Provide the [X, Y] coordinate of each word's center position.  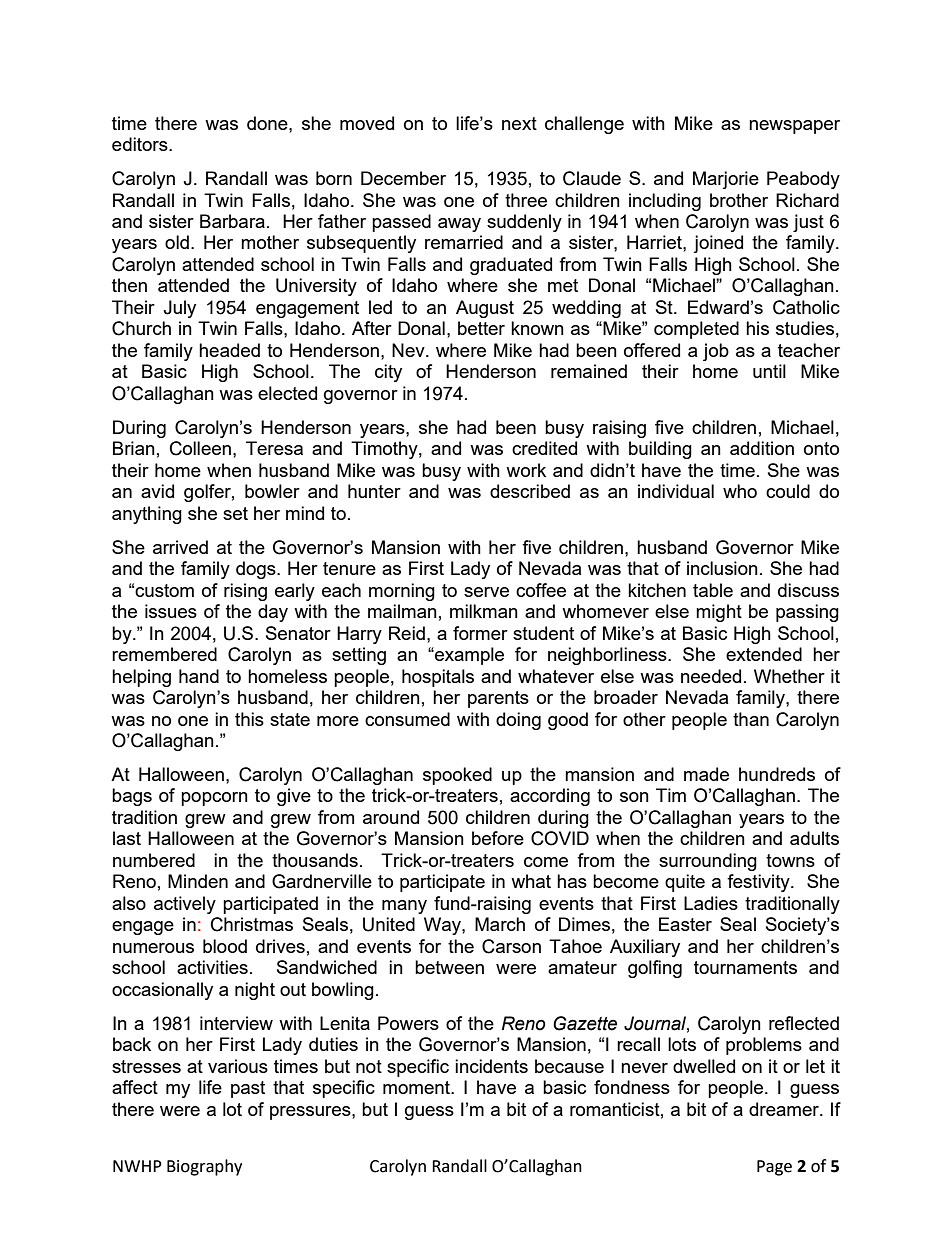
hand [199, 676]
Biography [204, 1167]
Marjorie [726, 180]
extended [764, 654]
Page [774, 1168]
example [468, 656]
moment [417, 1087]
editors [141, 144]
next [519, 123]
